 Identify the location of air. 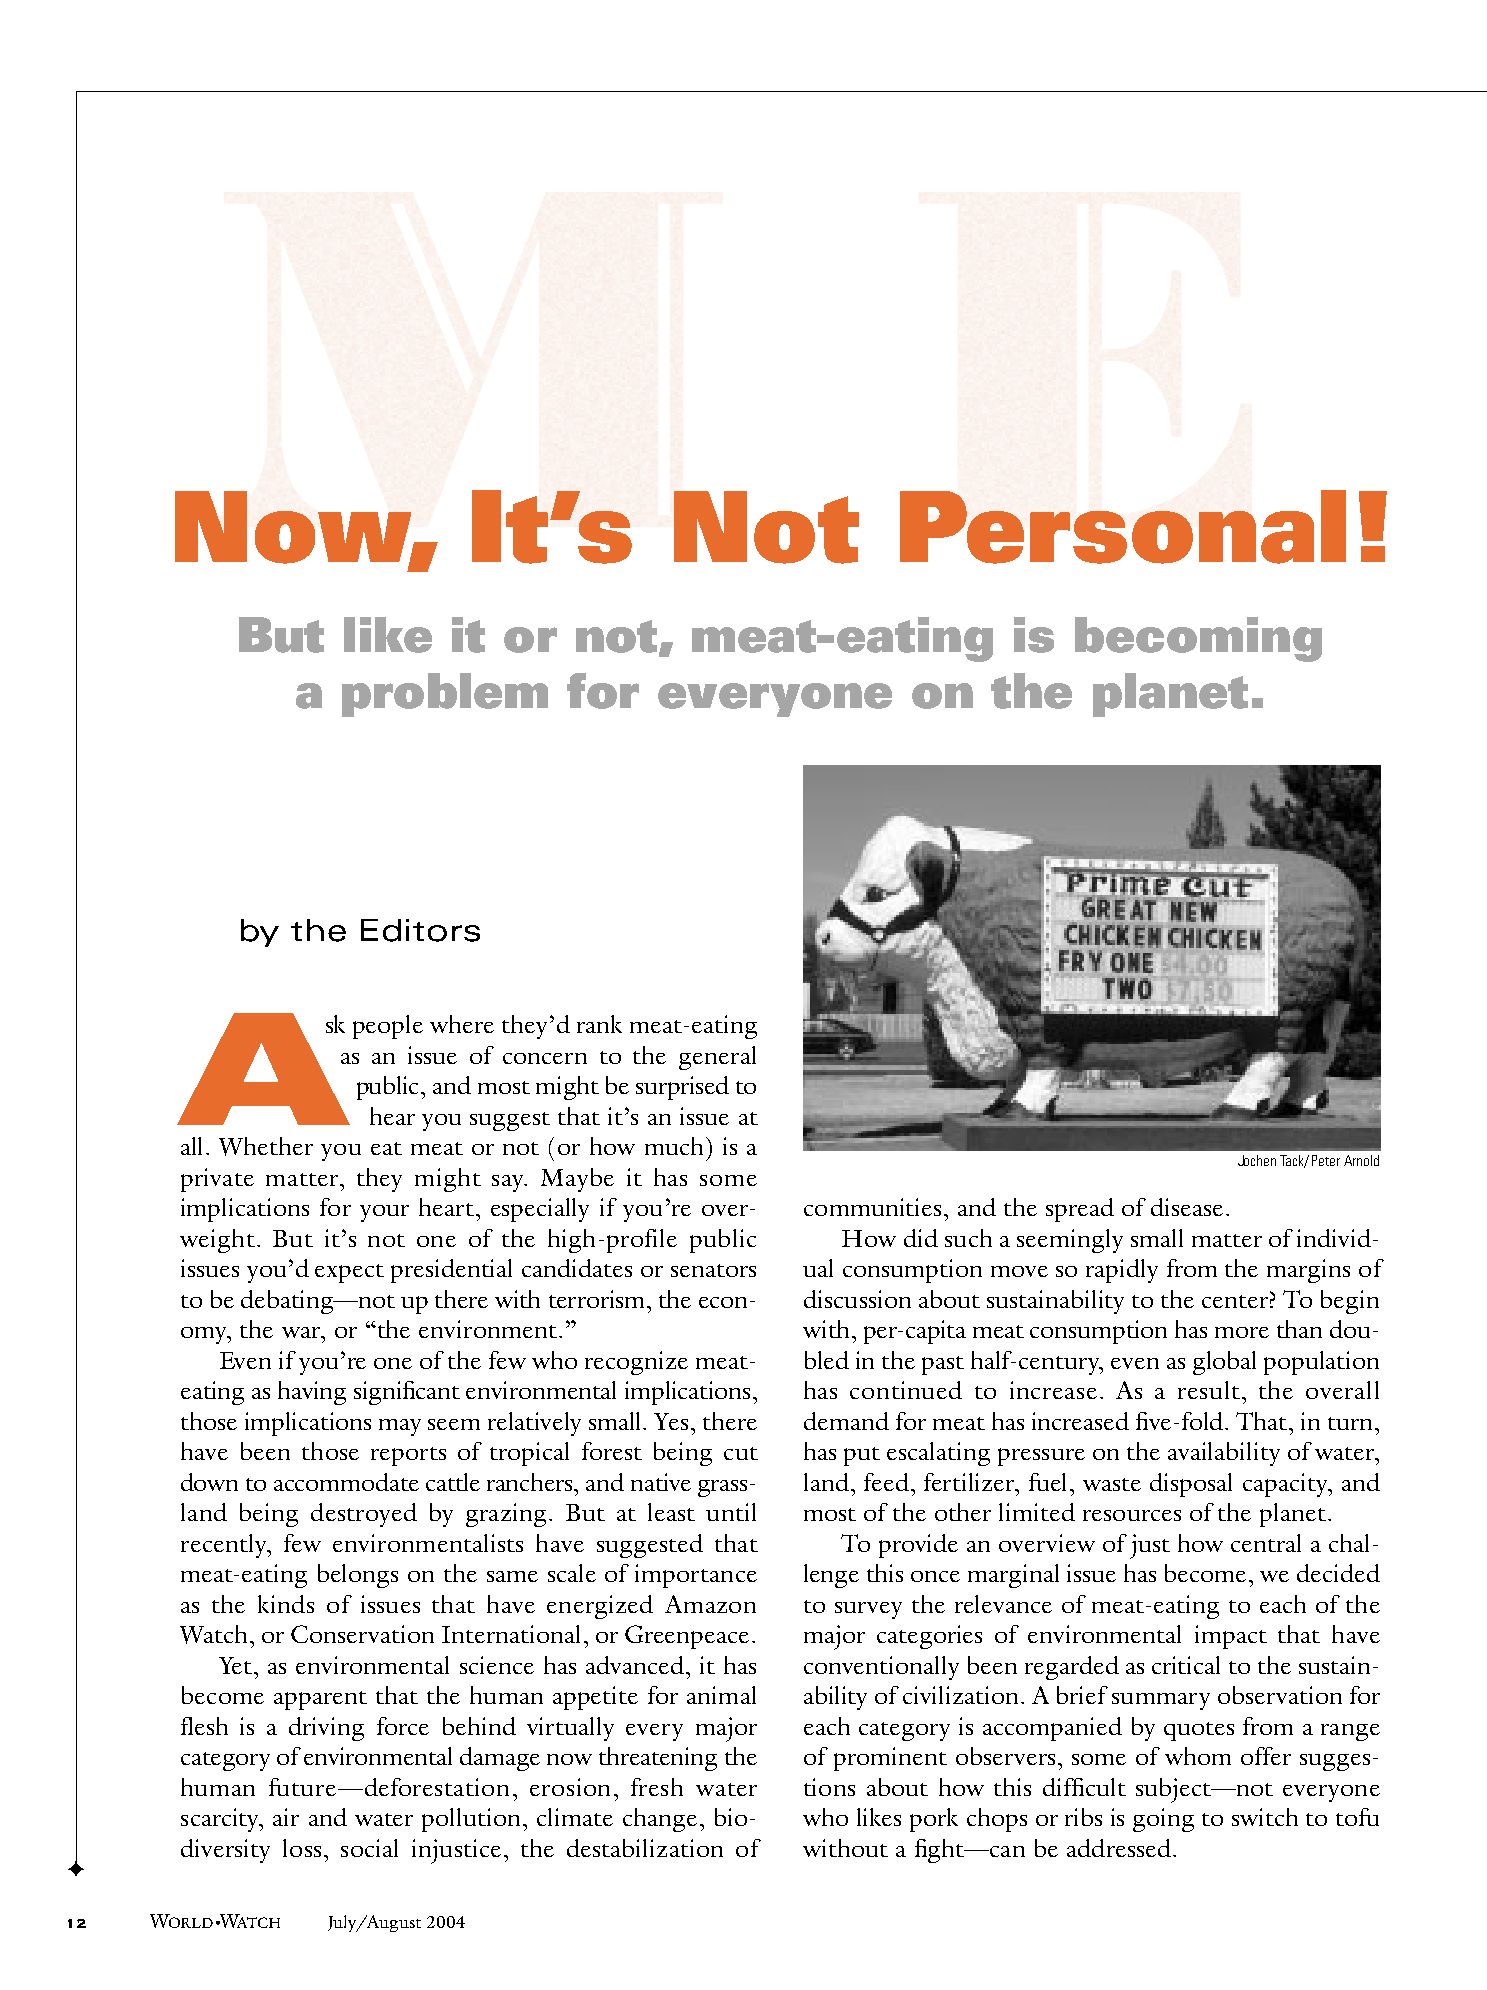
(286, 1817).
